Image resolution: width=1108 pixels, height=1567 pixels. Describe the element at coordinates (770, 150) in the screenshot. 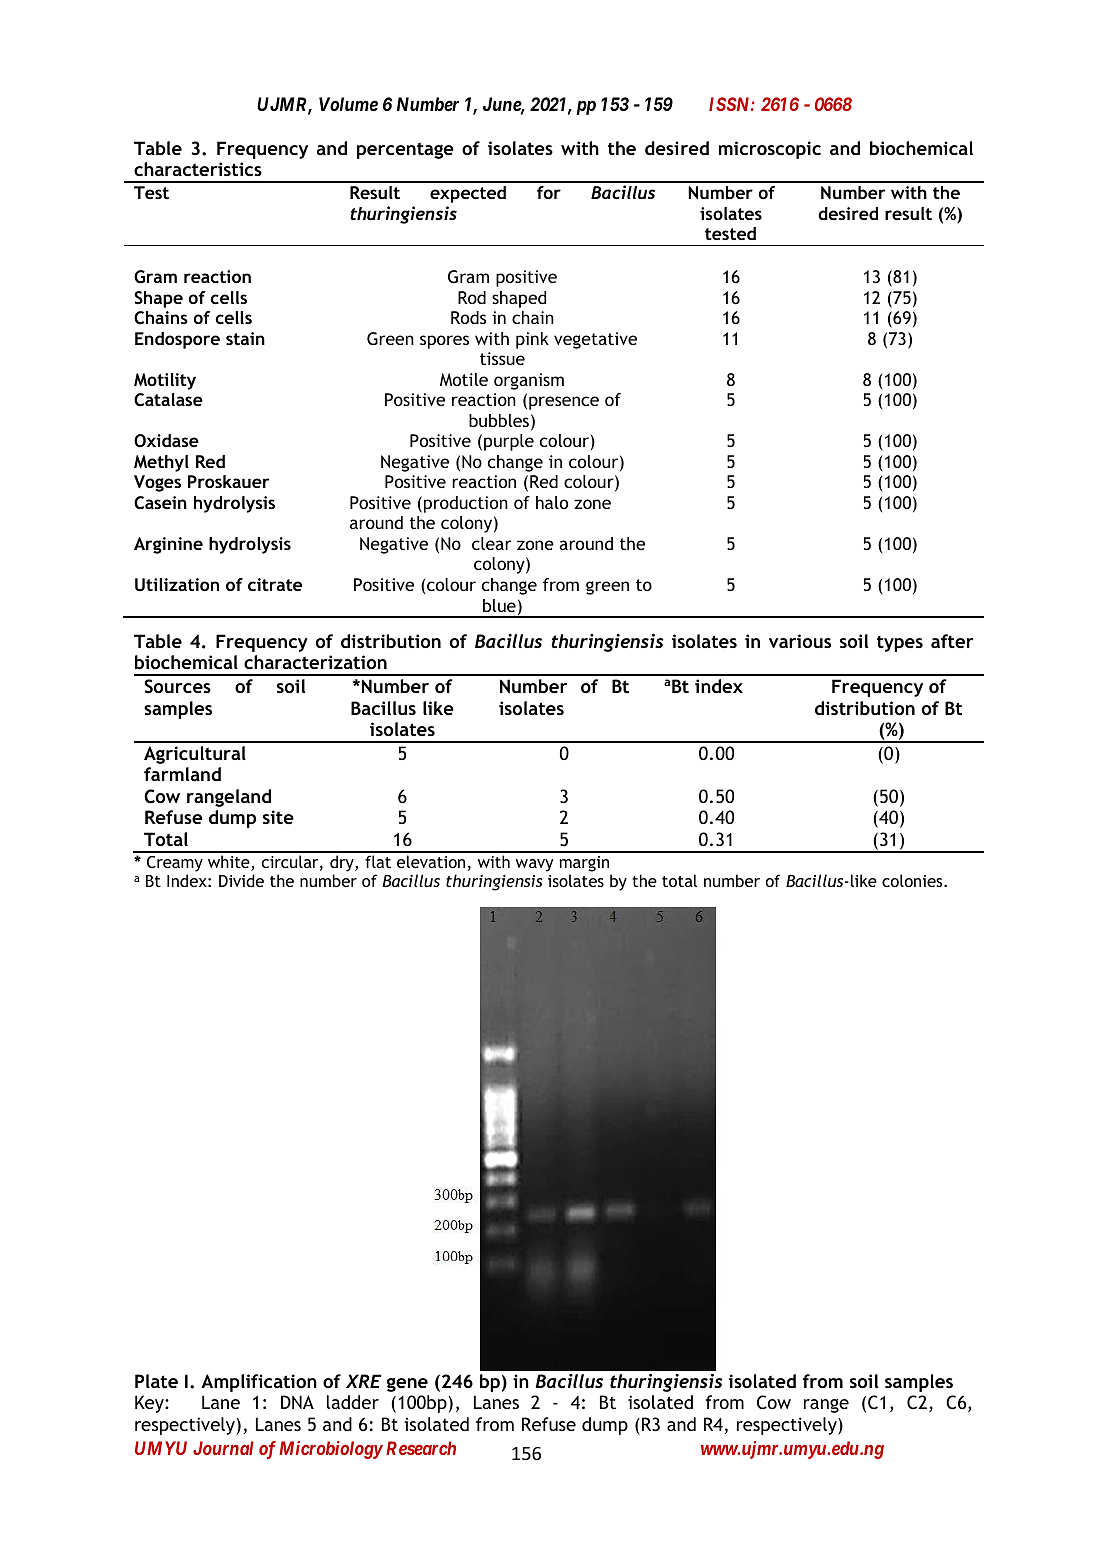

I see `microscopic` at that location.
